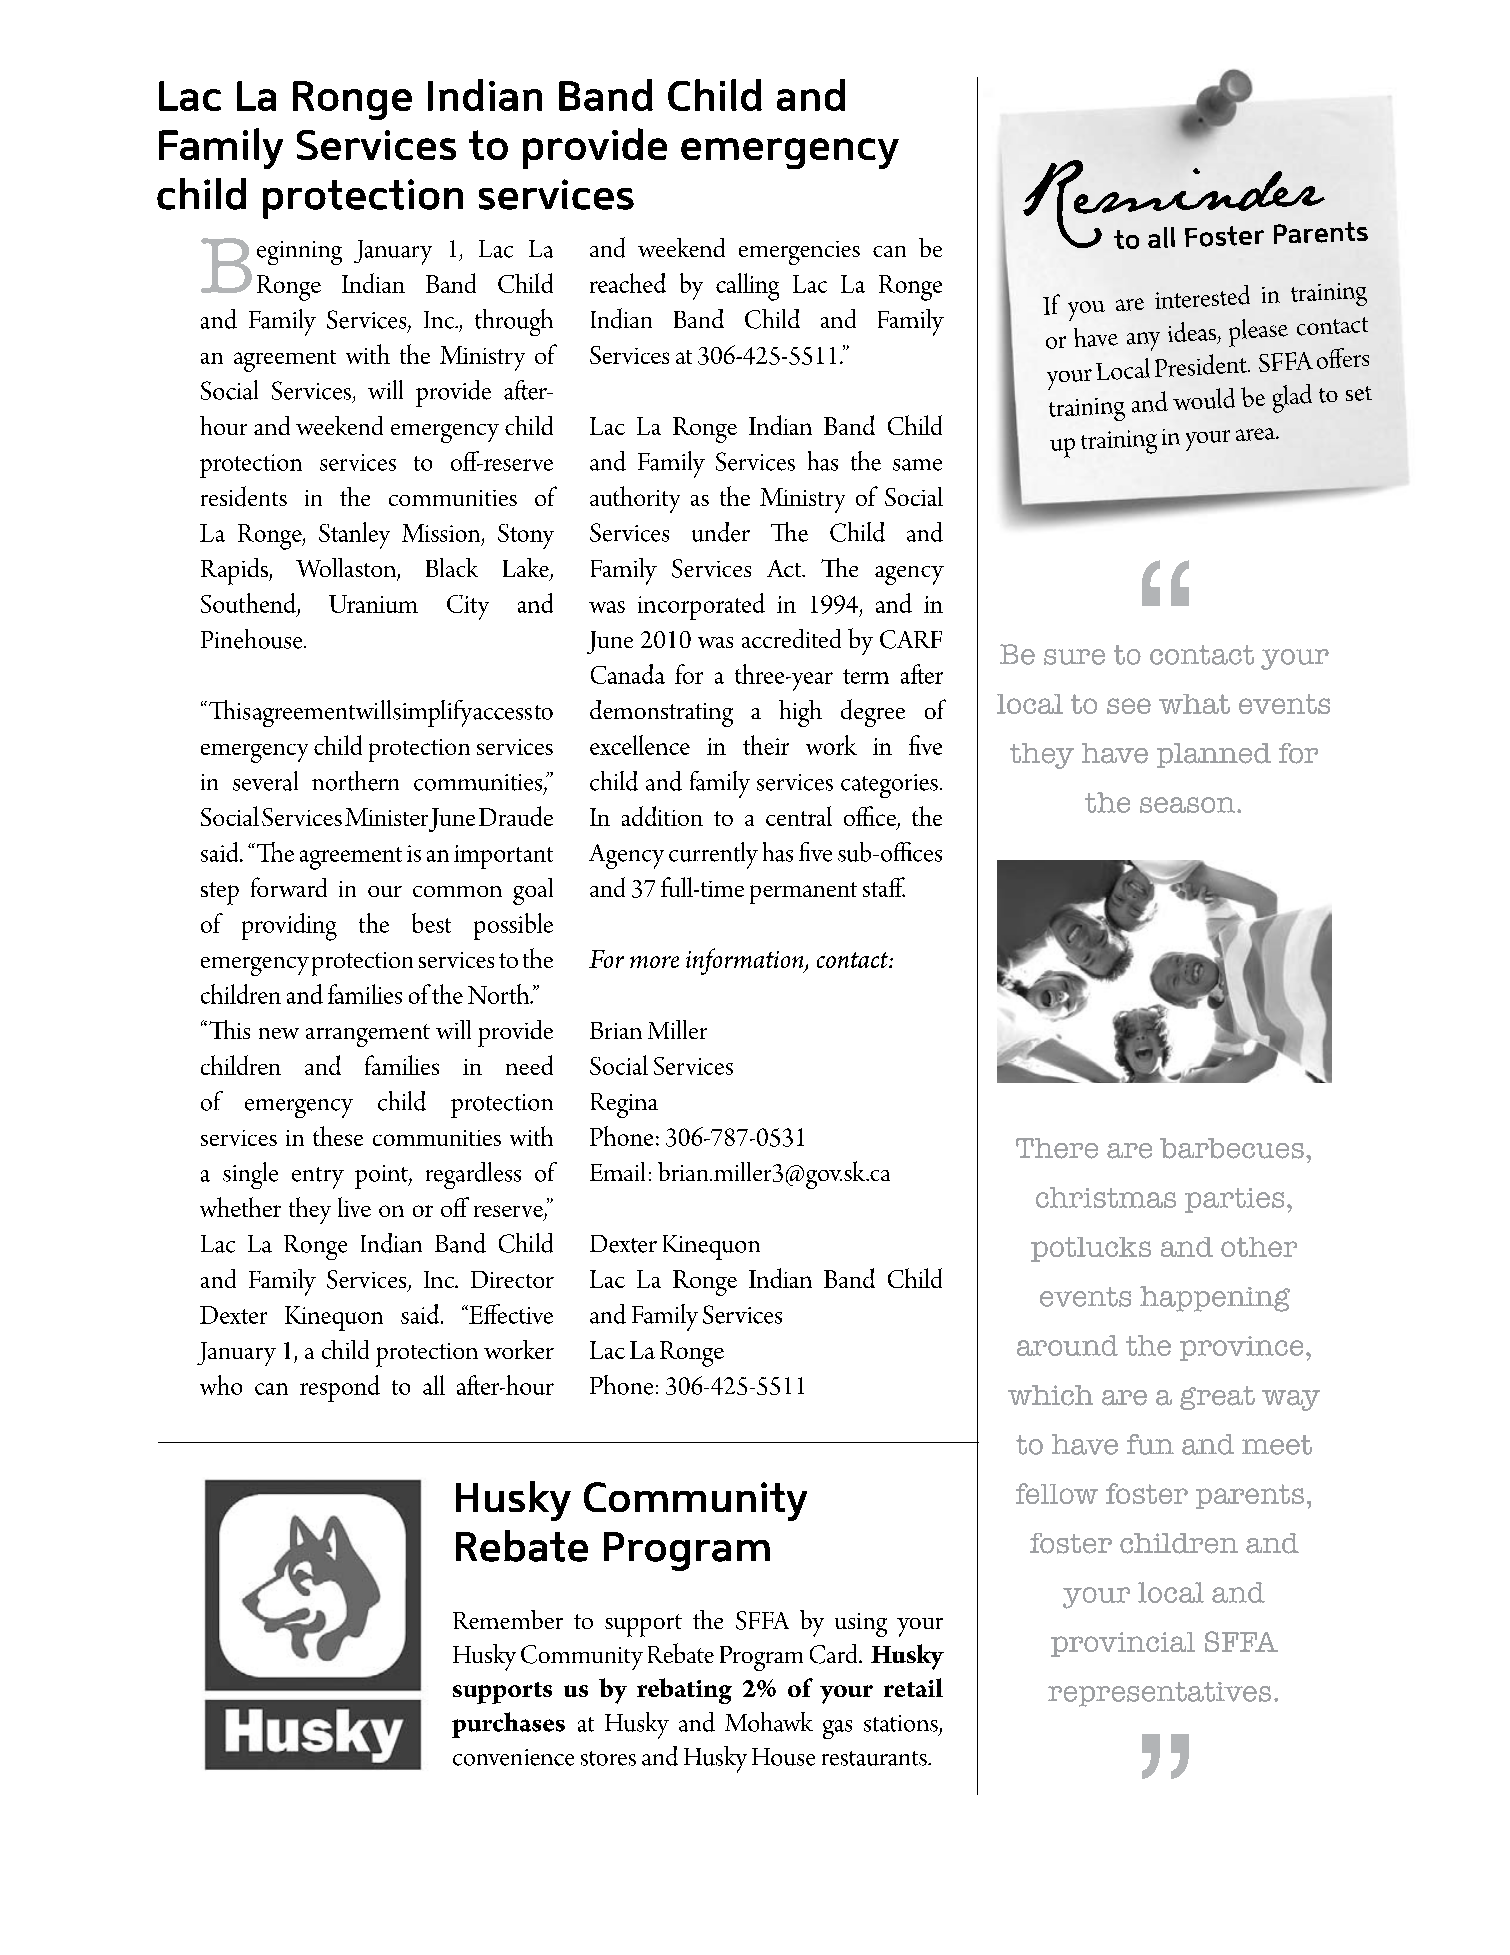  I want to click on same, so click(917, 465).
